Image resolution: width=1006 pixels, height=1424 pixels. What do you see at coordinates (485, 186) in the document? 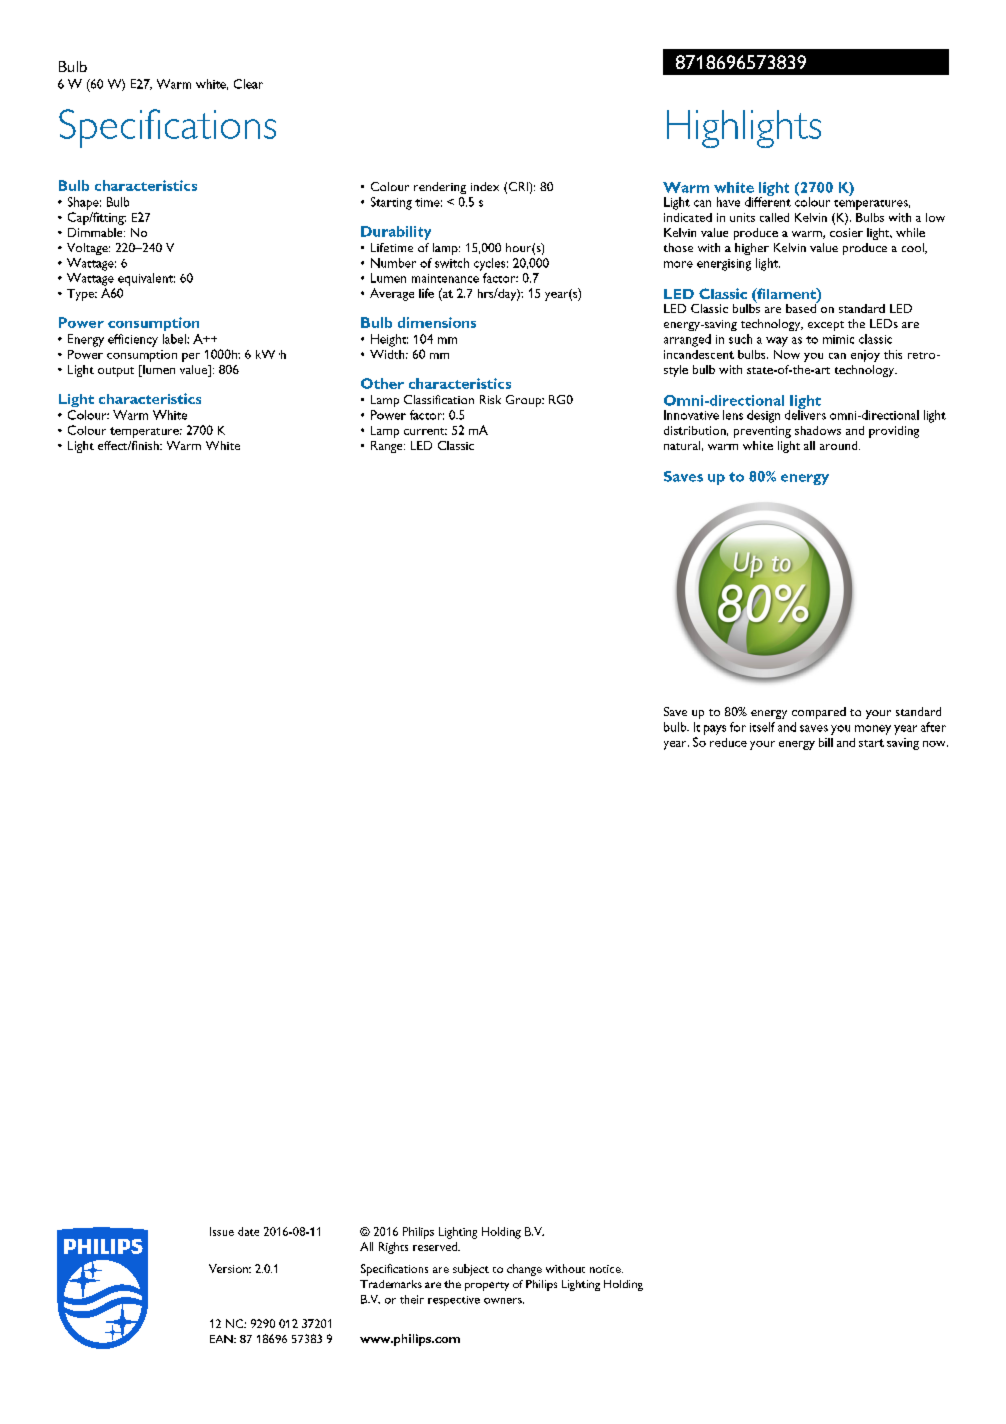
I see `index` at bounding box center [485, 186].
